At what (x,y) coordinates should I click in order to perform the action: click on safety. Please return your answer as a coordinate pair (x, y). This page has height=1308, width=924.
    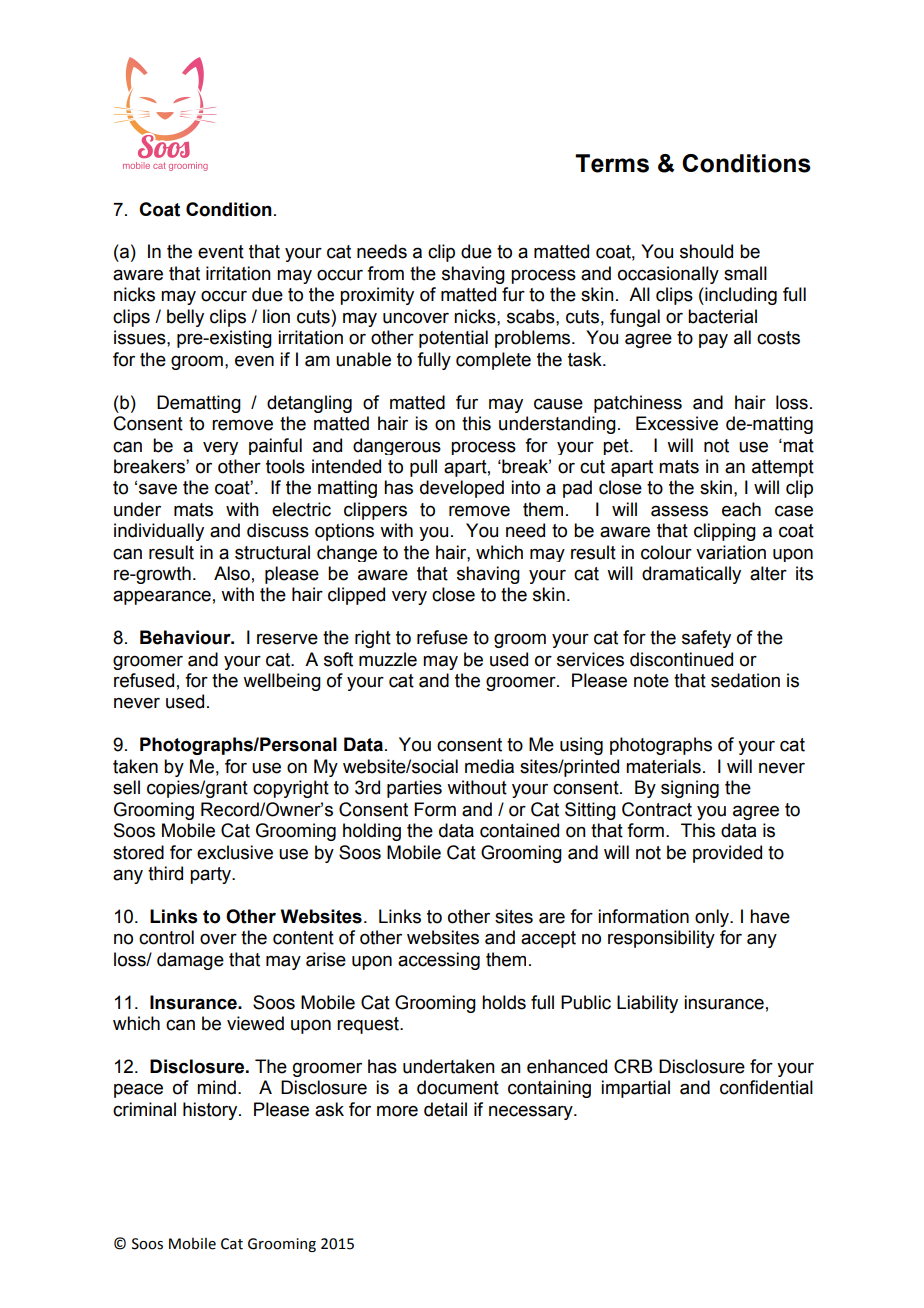
    Looking at the image, I should click on (706, 639).
